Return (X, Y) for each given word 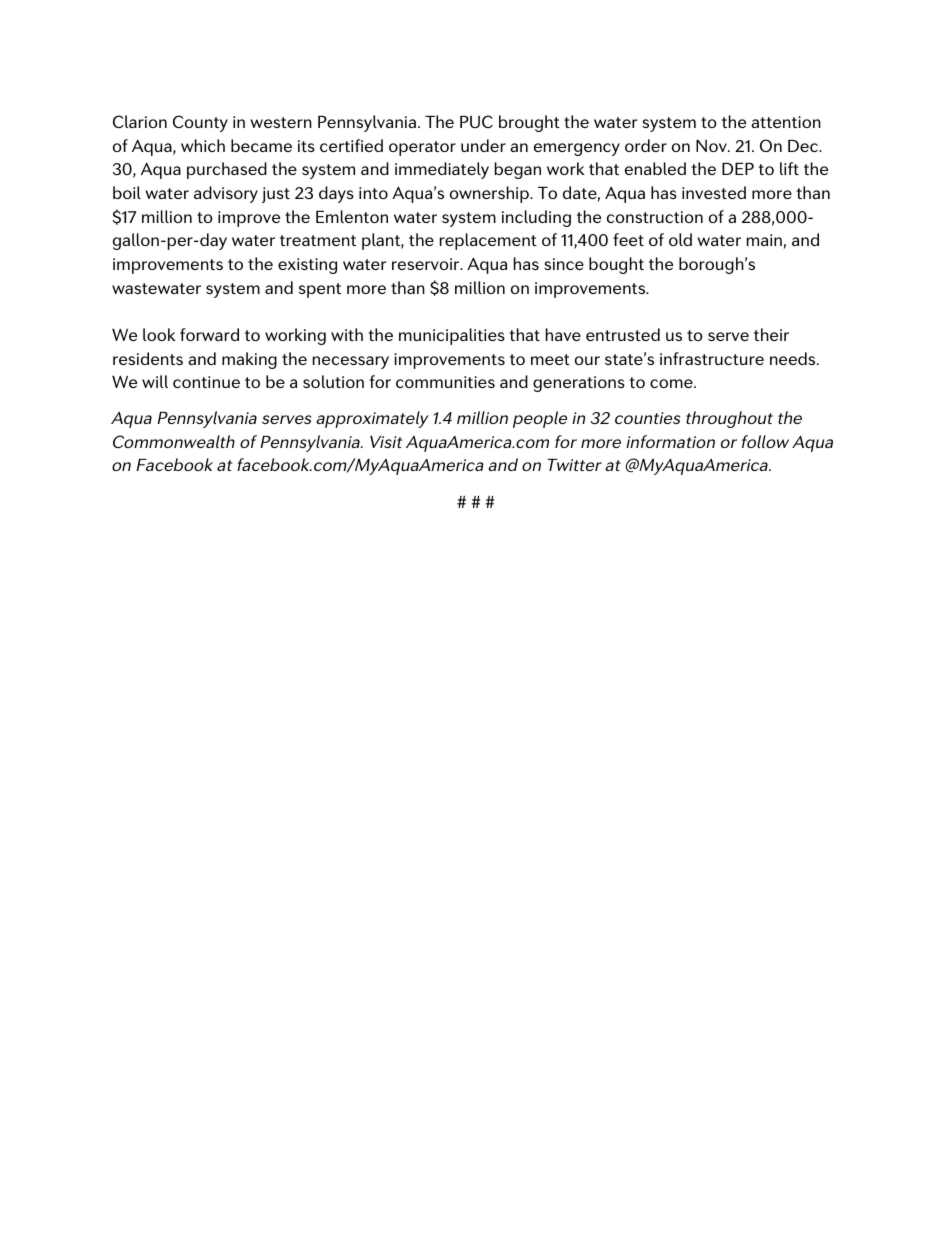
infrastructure (712, 358)
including (536, 218)
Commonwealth (174, 441)
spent (320, 290)
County (200, 123)
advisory (226, 194)
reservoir (427, 264)
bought (616, 265)
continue (206, 382)
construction (655, 217)
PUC (476, 121)
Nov (712, 146)
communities (445, 382)
